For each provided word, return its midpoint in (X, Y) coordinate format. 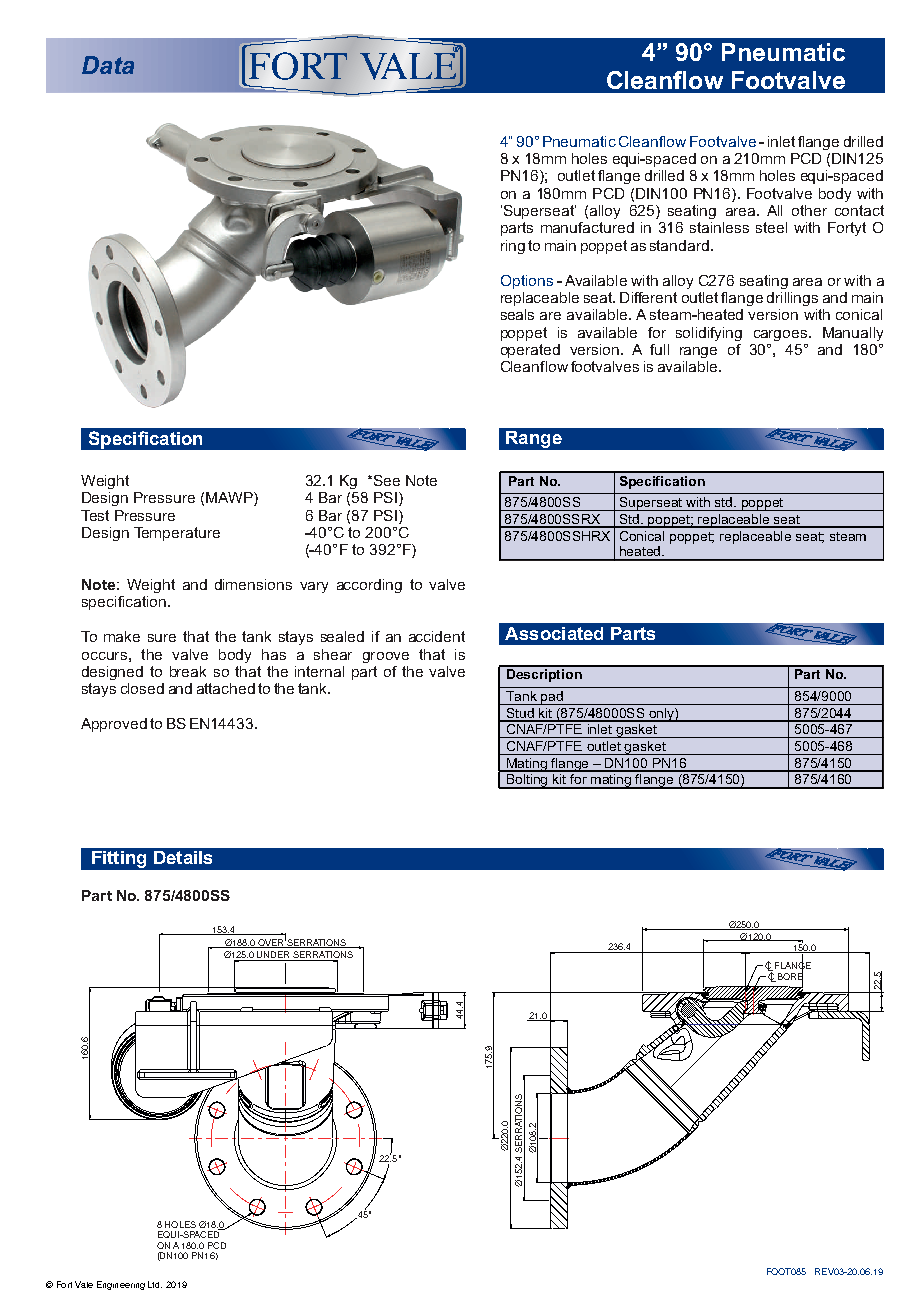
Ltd (155, 1284)
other (809, 210)
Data (108, 65)
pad (552, 698)
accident (437, 636)
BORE (790, 977)
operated (530, 351)
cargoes (782, 335)
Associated (554, 633)
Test (95, 515)
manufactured (587, 227)
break (188, 671)
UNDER (274, 956)
